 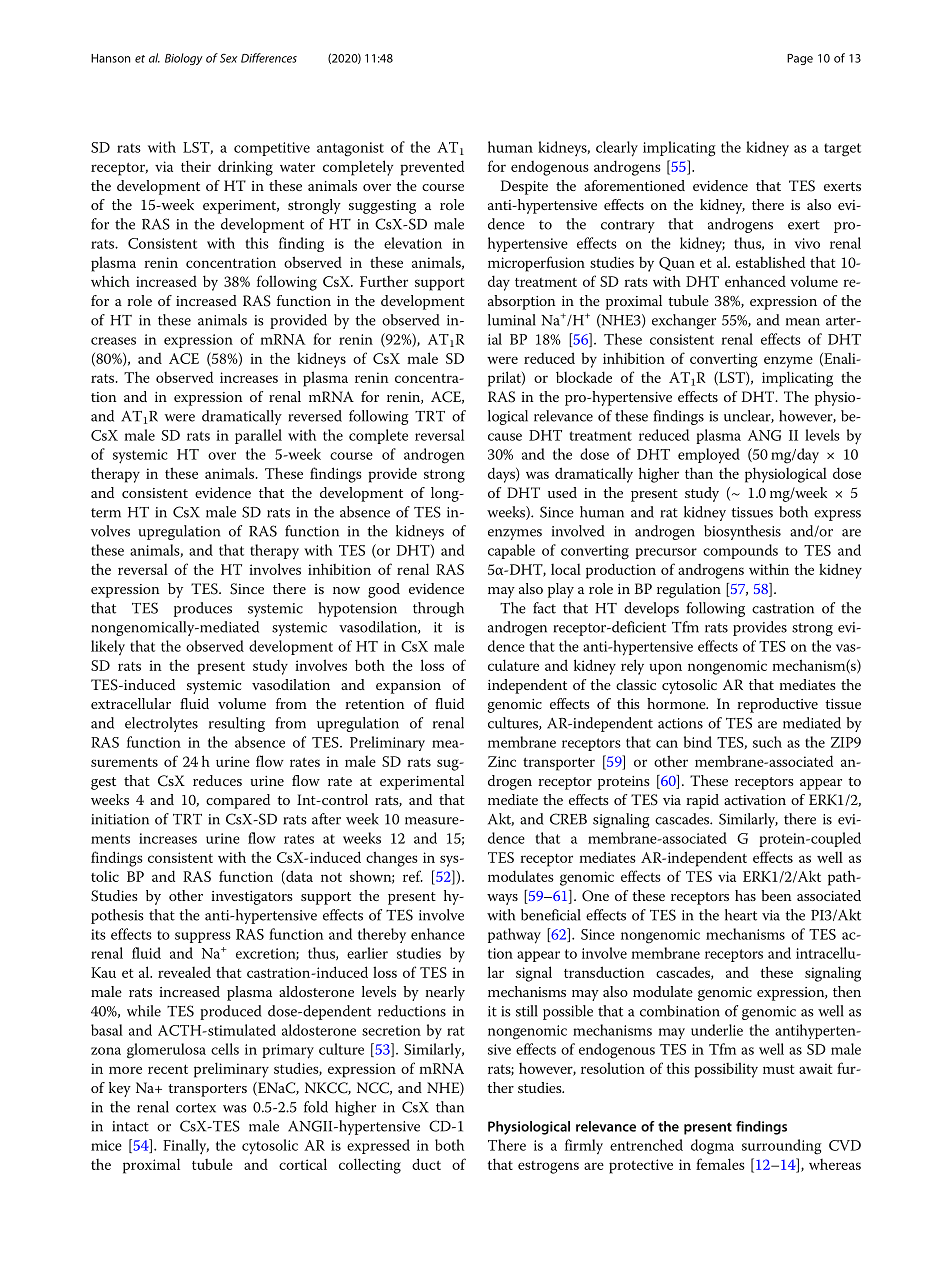 I want to click on prevented, so click(x=432, y=168).
